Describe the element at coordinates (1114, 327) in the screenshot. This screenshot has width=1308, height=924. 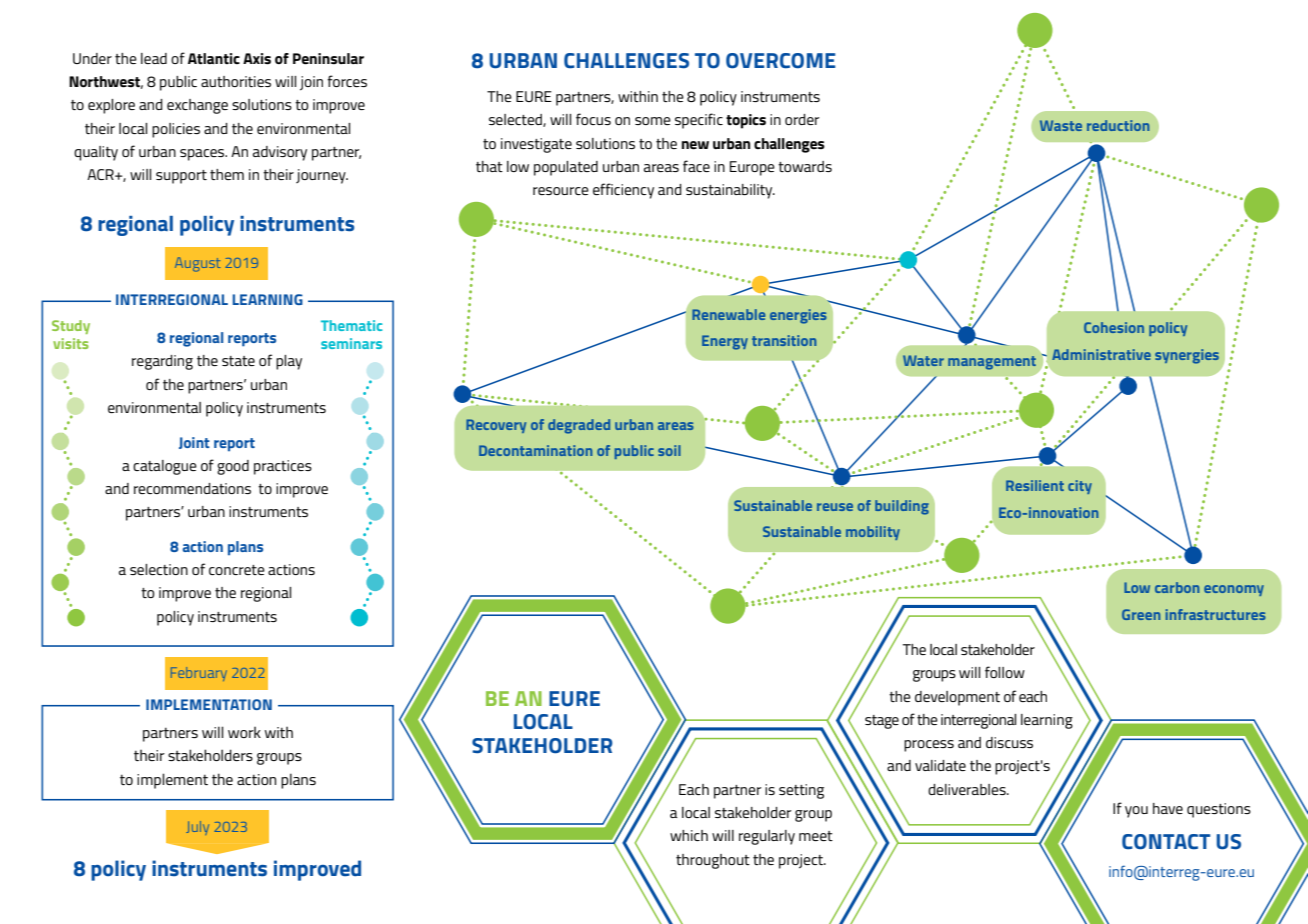
I see `Cohesion` at that location.
